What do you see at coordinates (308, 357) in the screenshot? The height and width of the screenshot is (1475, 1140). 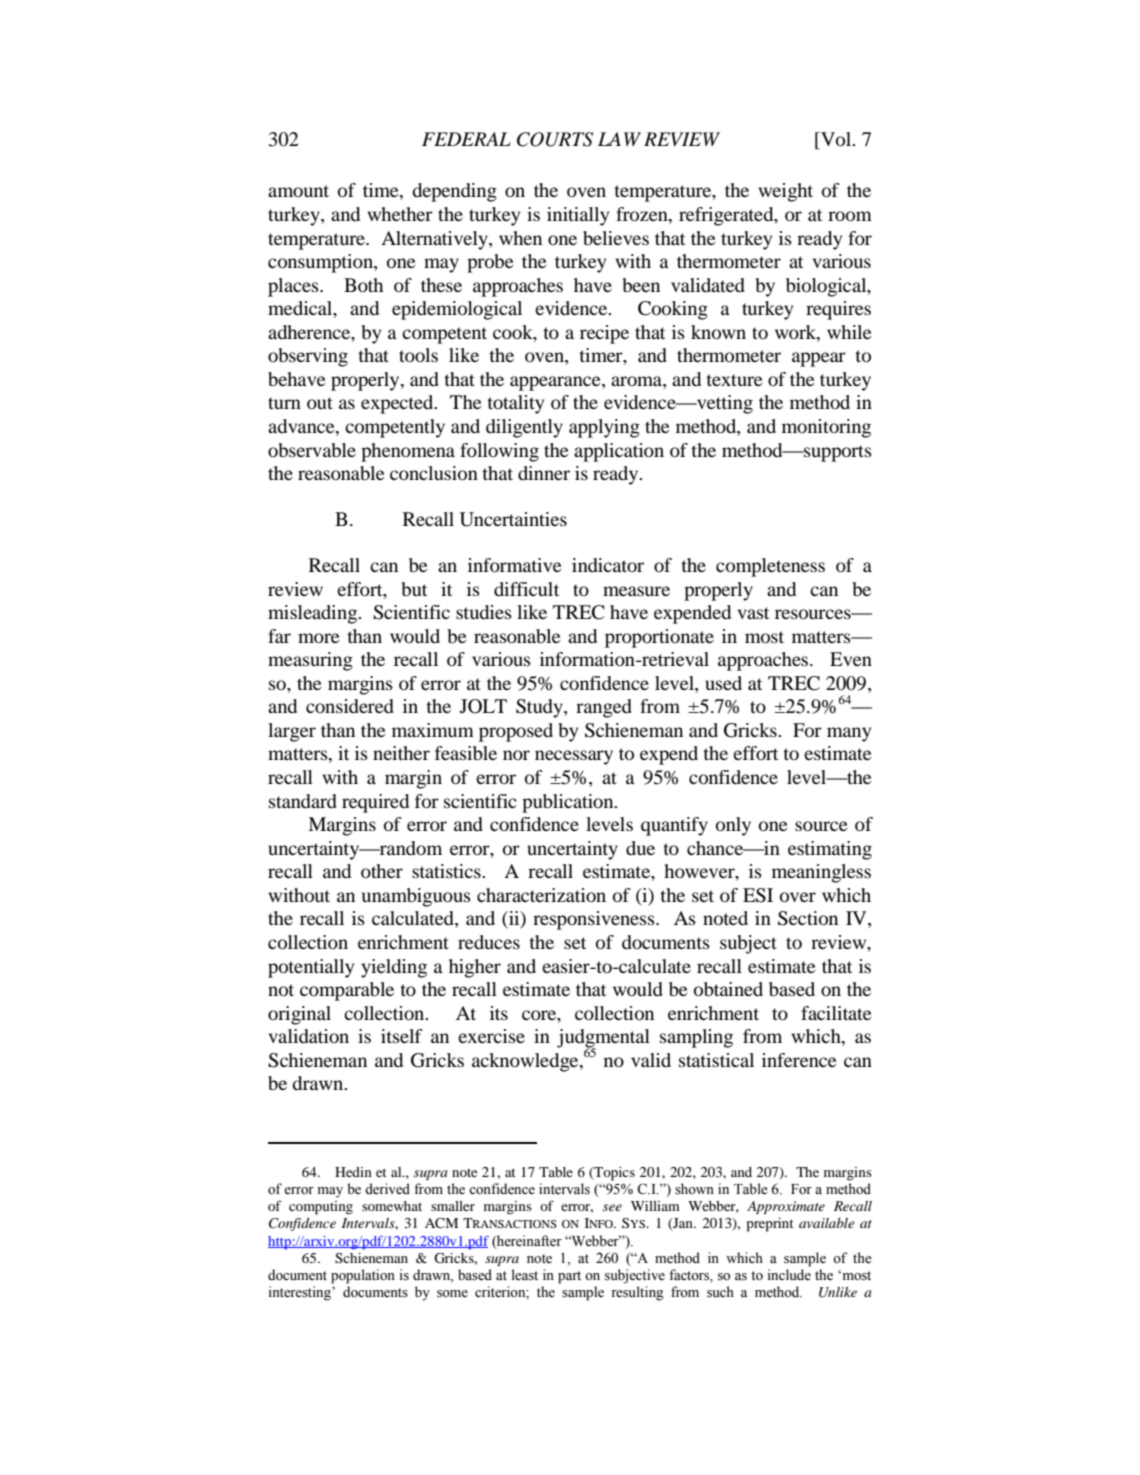 I see `observing` at bounding box center [308, 357].
